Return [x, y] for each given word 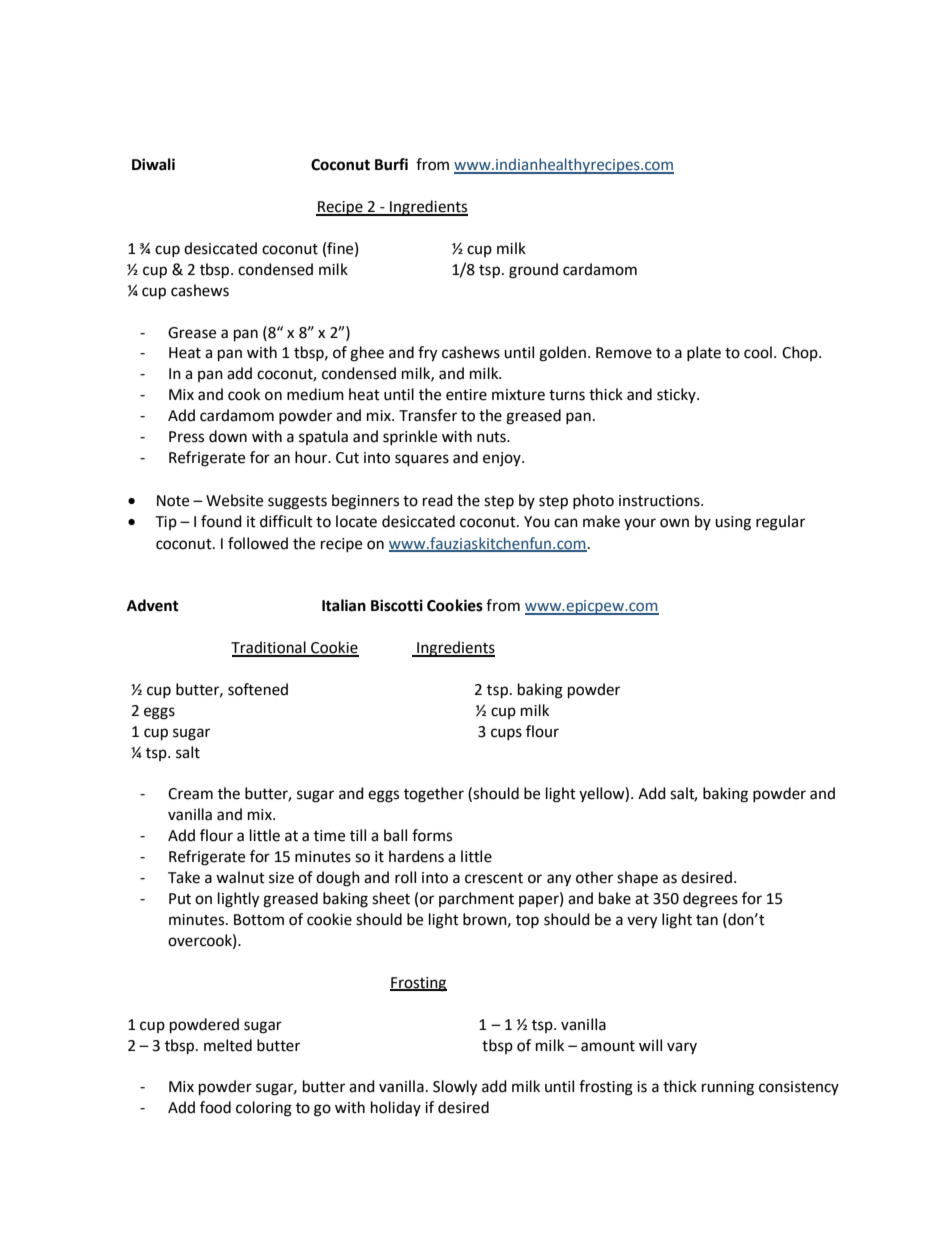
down [228, 436]
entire [466, 395]
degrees [710, 900]
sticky [677, 395]
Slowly [455, 1088]
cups [506, 734]
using [733, 523]
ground [533, 271]
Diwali [153, 164]
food [215, 1107]
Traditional [269, 648]
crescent [494, 878]
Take [184, 877]
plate [704, 353]
